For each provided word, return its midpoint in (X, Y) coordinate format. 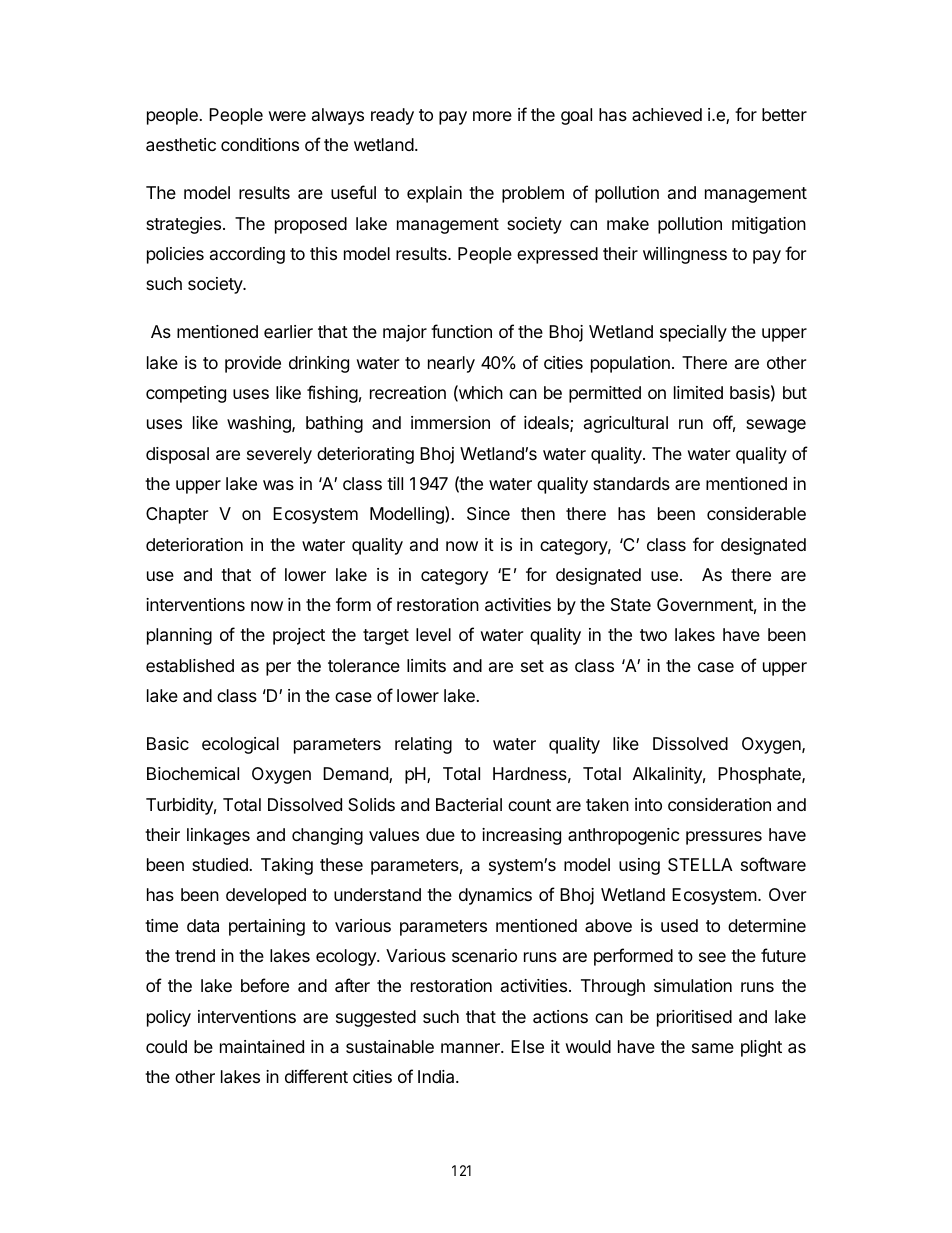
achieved (667, 114)
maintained (262, 1047)
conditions (260, 144)
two (653, 635)
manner (471, 1048)
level (433, 634)
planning (179, 636)
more (492, 116)
